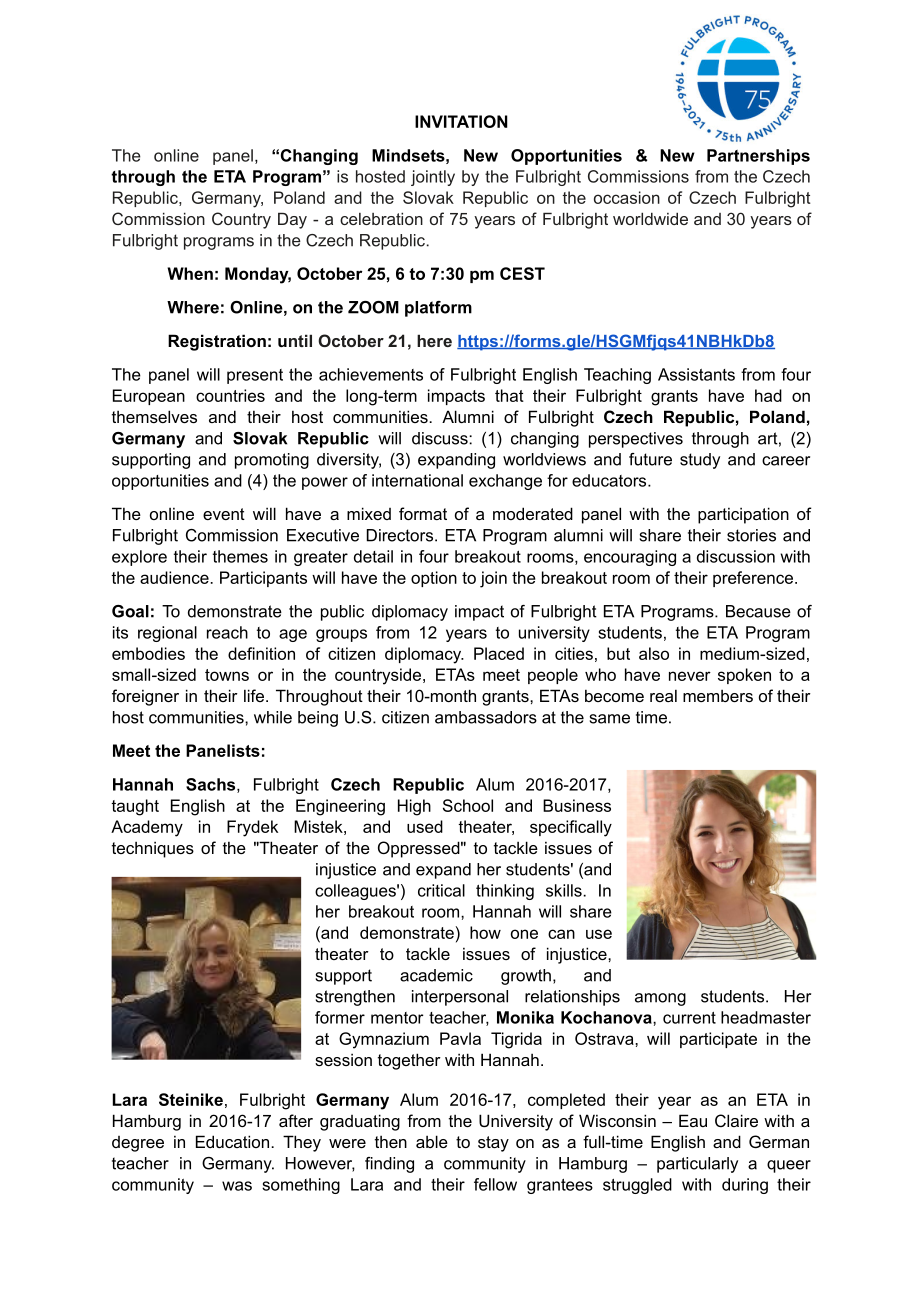 This screenshot has height=1307, width=924. Describe the element at coordinates (441, 890) in the screenshot. I see `critical` at that location.
